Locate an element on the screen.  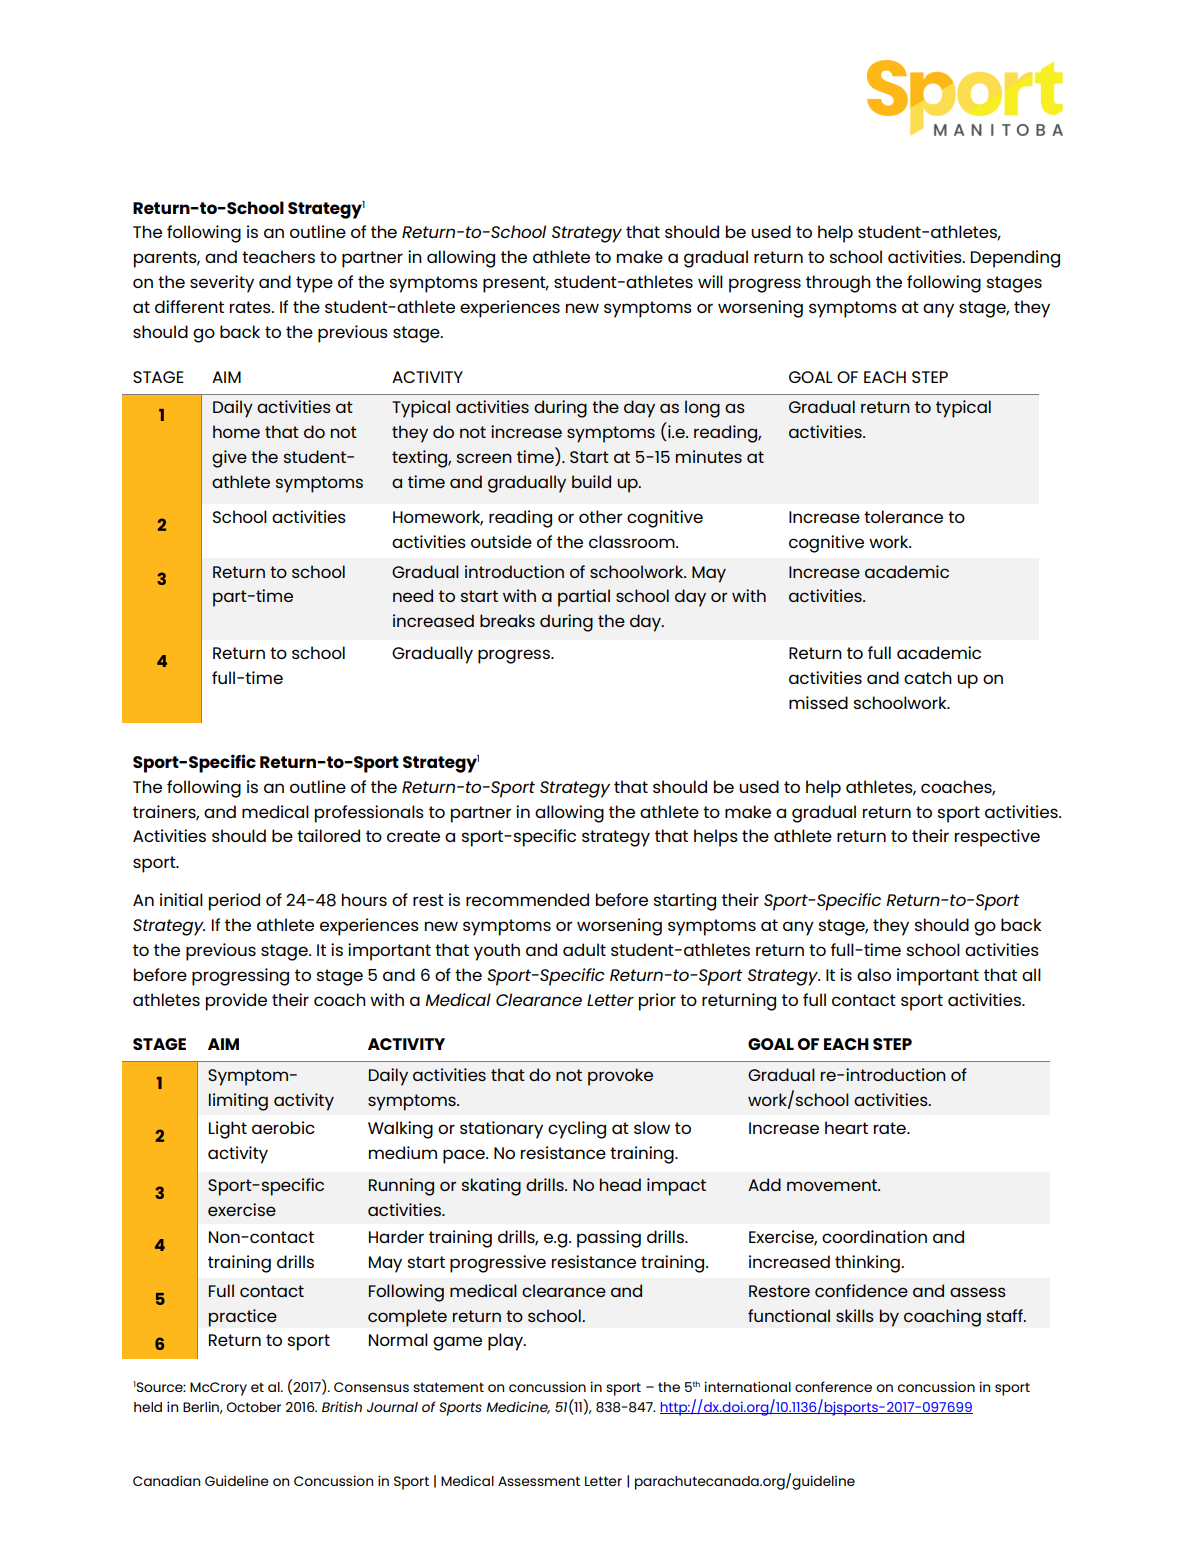
October is located at coordinates (254, 1407).
